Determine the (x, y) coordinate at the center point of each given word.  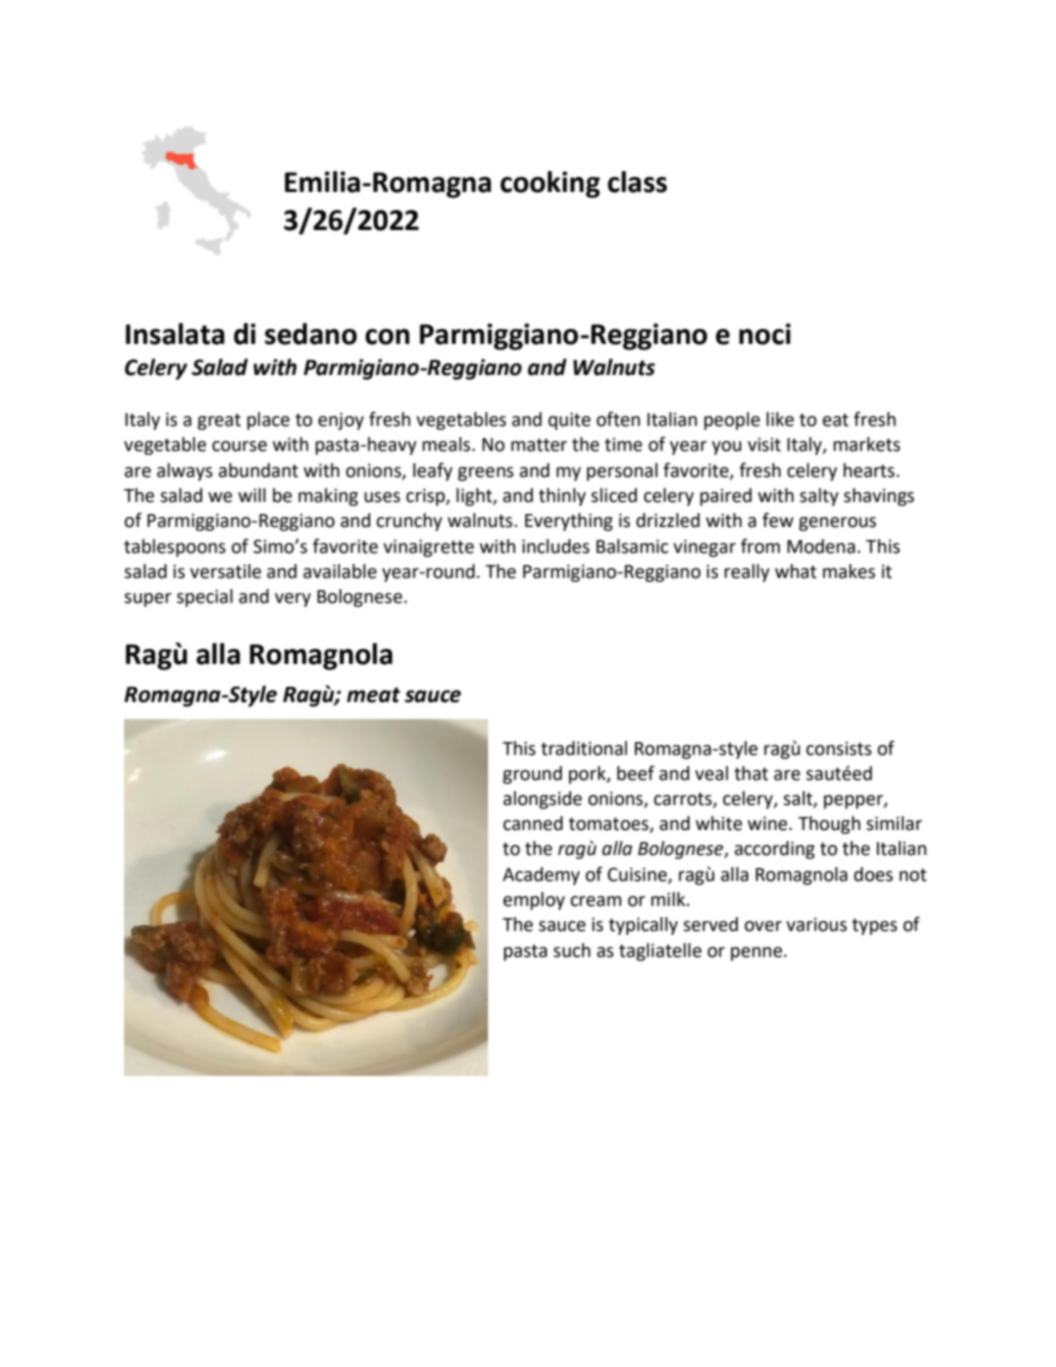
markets (866, 444)
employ (534, 901)
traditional (584, 748)
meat (373, 695)
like (780, 419)
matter (539, 445)
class (637, 182)
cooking (550, 184)
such (571, 950)
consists (839, 748)
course (239, 446)
